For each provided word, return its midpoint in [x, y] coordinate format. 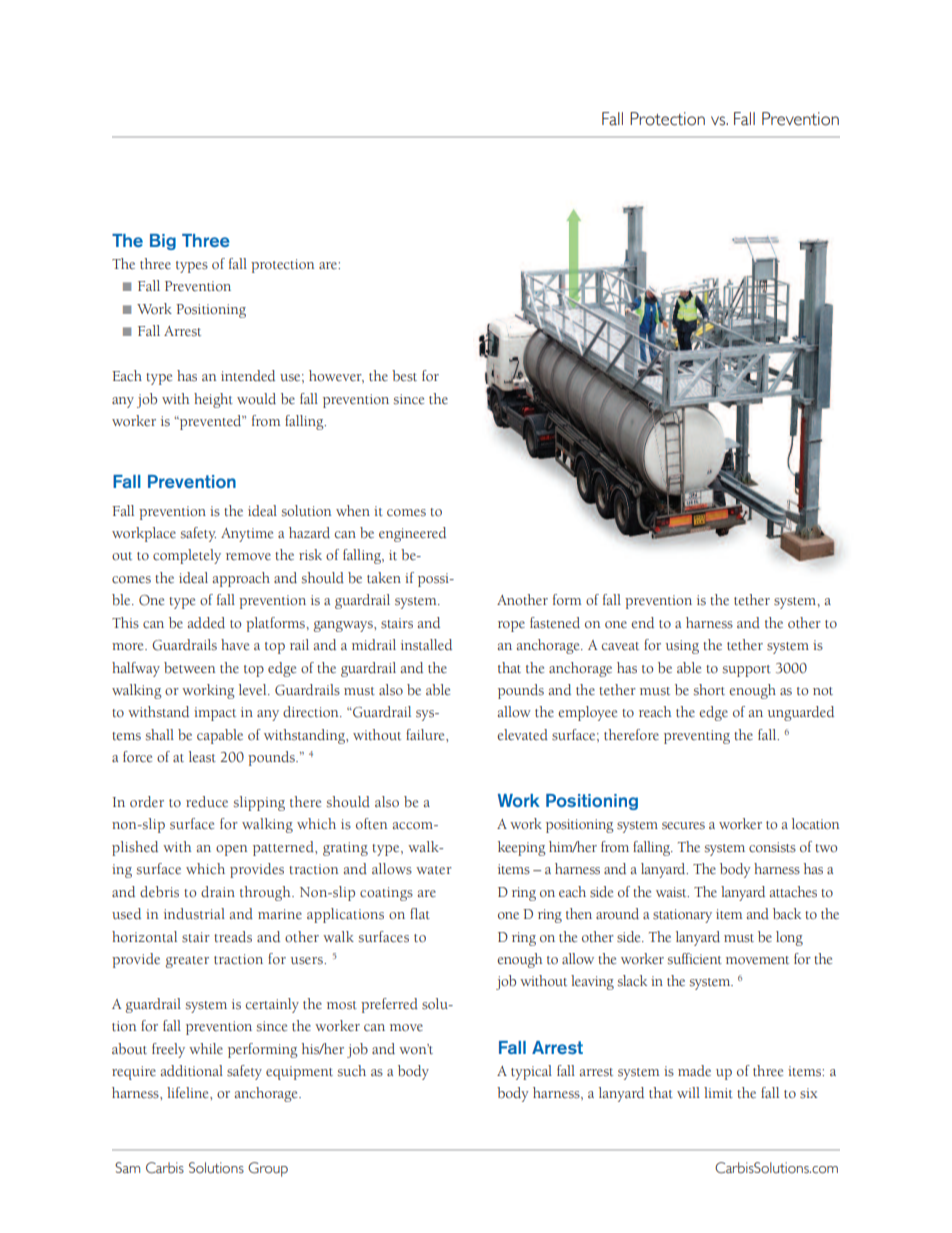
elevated [522, 735]
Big [163, 242]
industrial [194, 914]
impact [215, 714]
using [682, 647]
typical [531, 1072]
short [709, 690]
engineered [412, 534]
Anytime [247, 535]
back [787, 914]
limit [718, 1092]
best [404, 376]
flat [420, 913]
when [353, 510]
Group [268, 1169]
